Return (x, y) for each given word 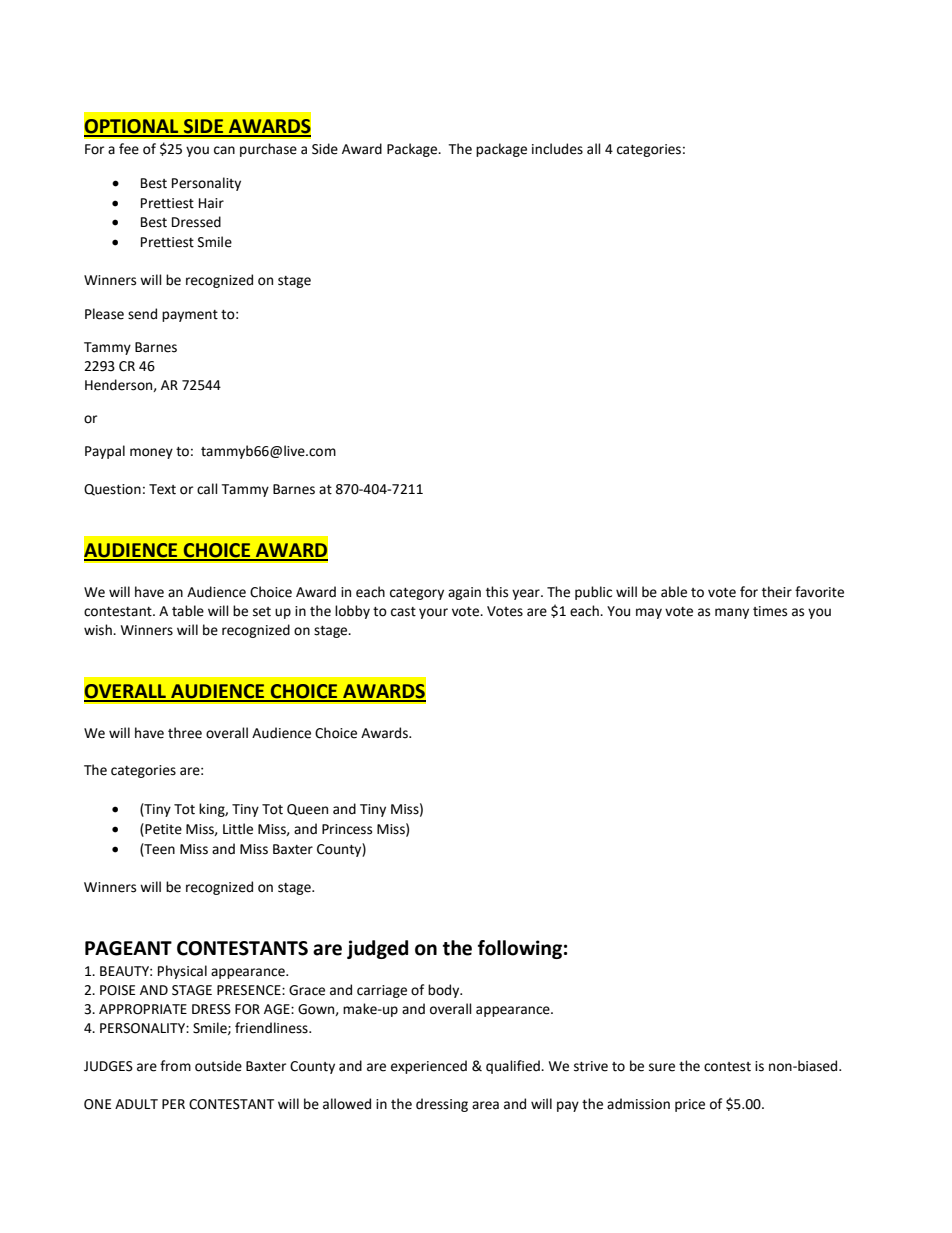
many (732, 613)
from (175, 1066)
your (433, 613)
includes (557, 149)
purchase (268, 150)
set (262, 612)
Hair (211, 203)
